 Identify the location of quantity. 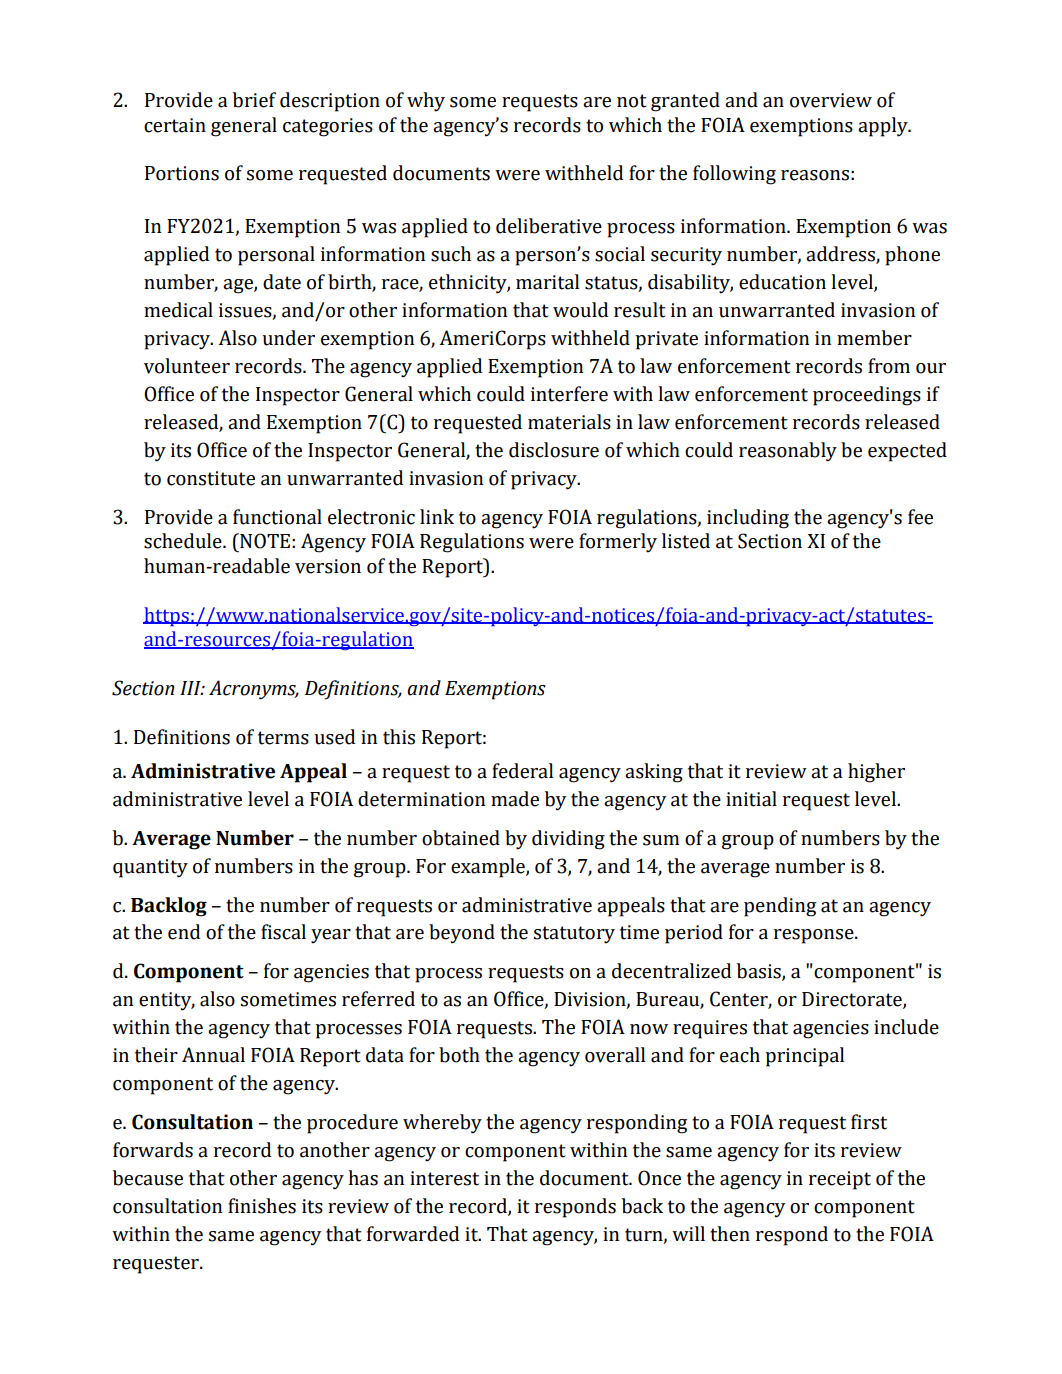
(150, 868).
